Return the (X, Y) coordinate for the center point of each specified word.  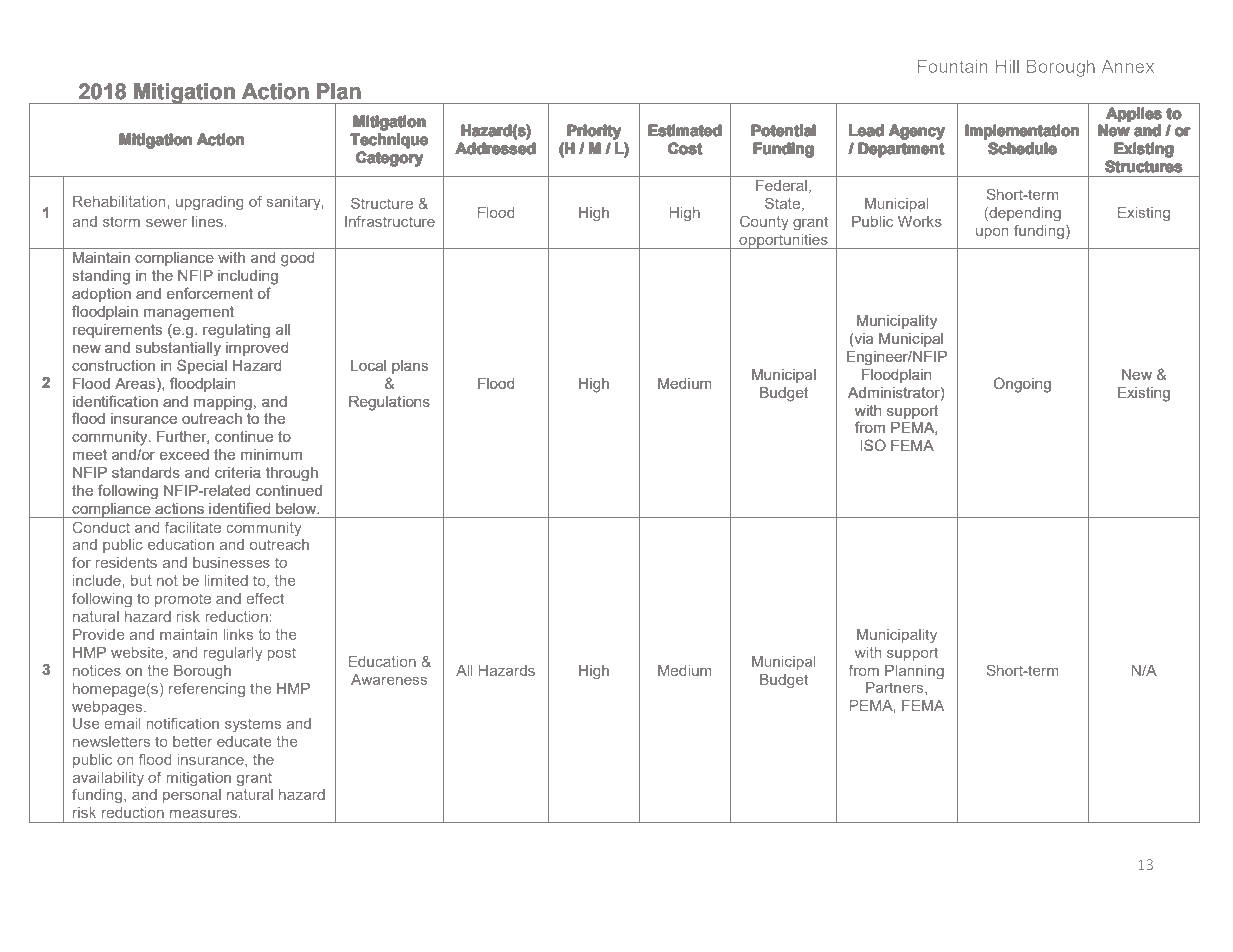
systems (253, 725)
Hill (1007, 66)
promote (183, 600)
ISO (873, 445)
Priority (594, 132)
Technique (389, 141)
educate (244, 741)
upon (992, 233)
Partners (896, 688)
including (248, 277)
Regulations (389, 403)
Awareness (389, 679)
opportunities (783, 241)
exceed (184, 454)
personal (192, 796)
